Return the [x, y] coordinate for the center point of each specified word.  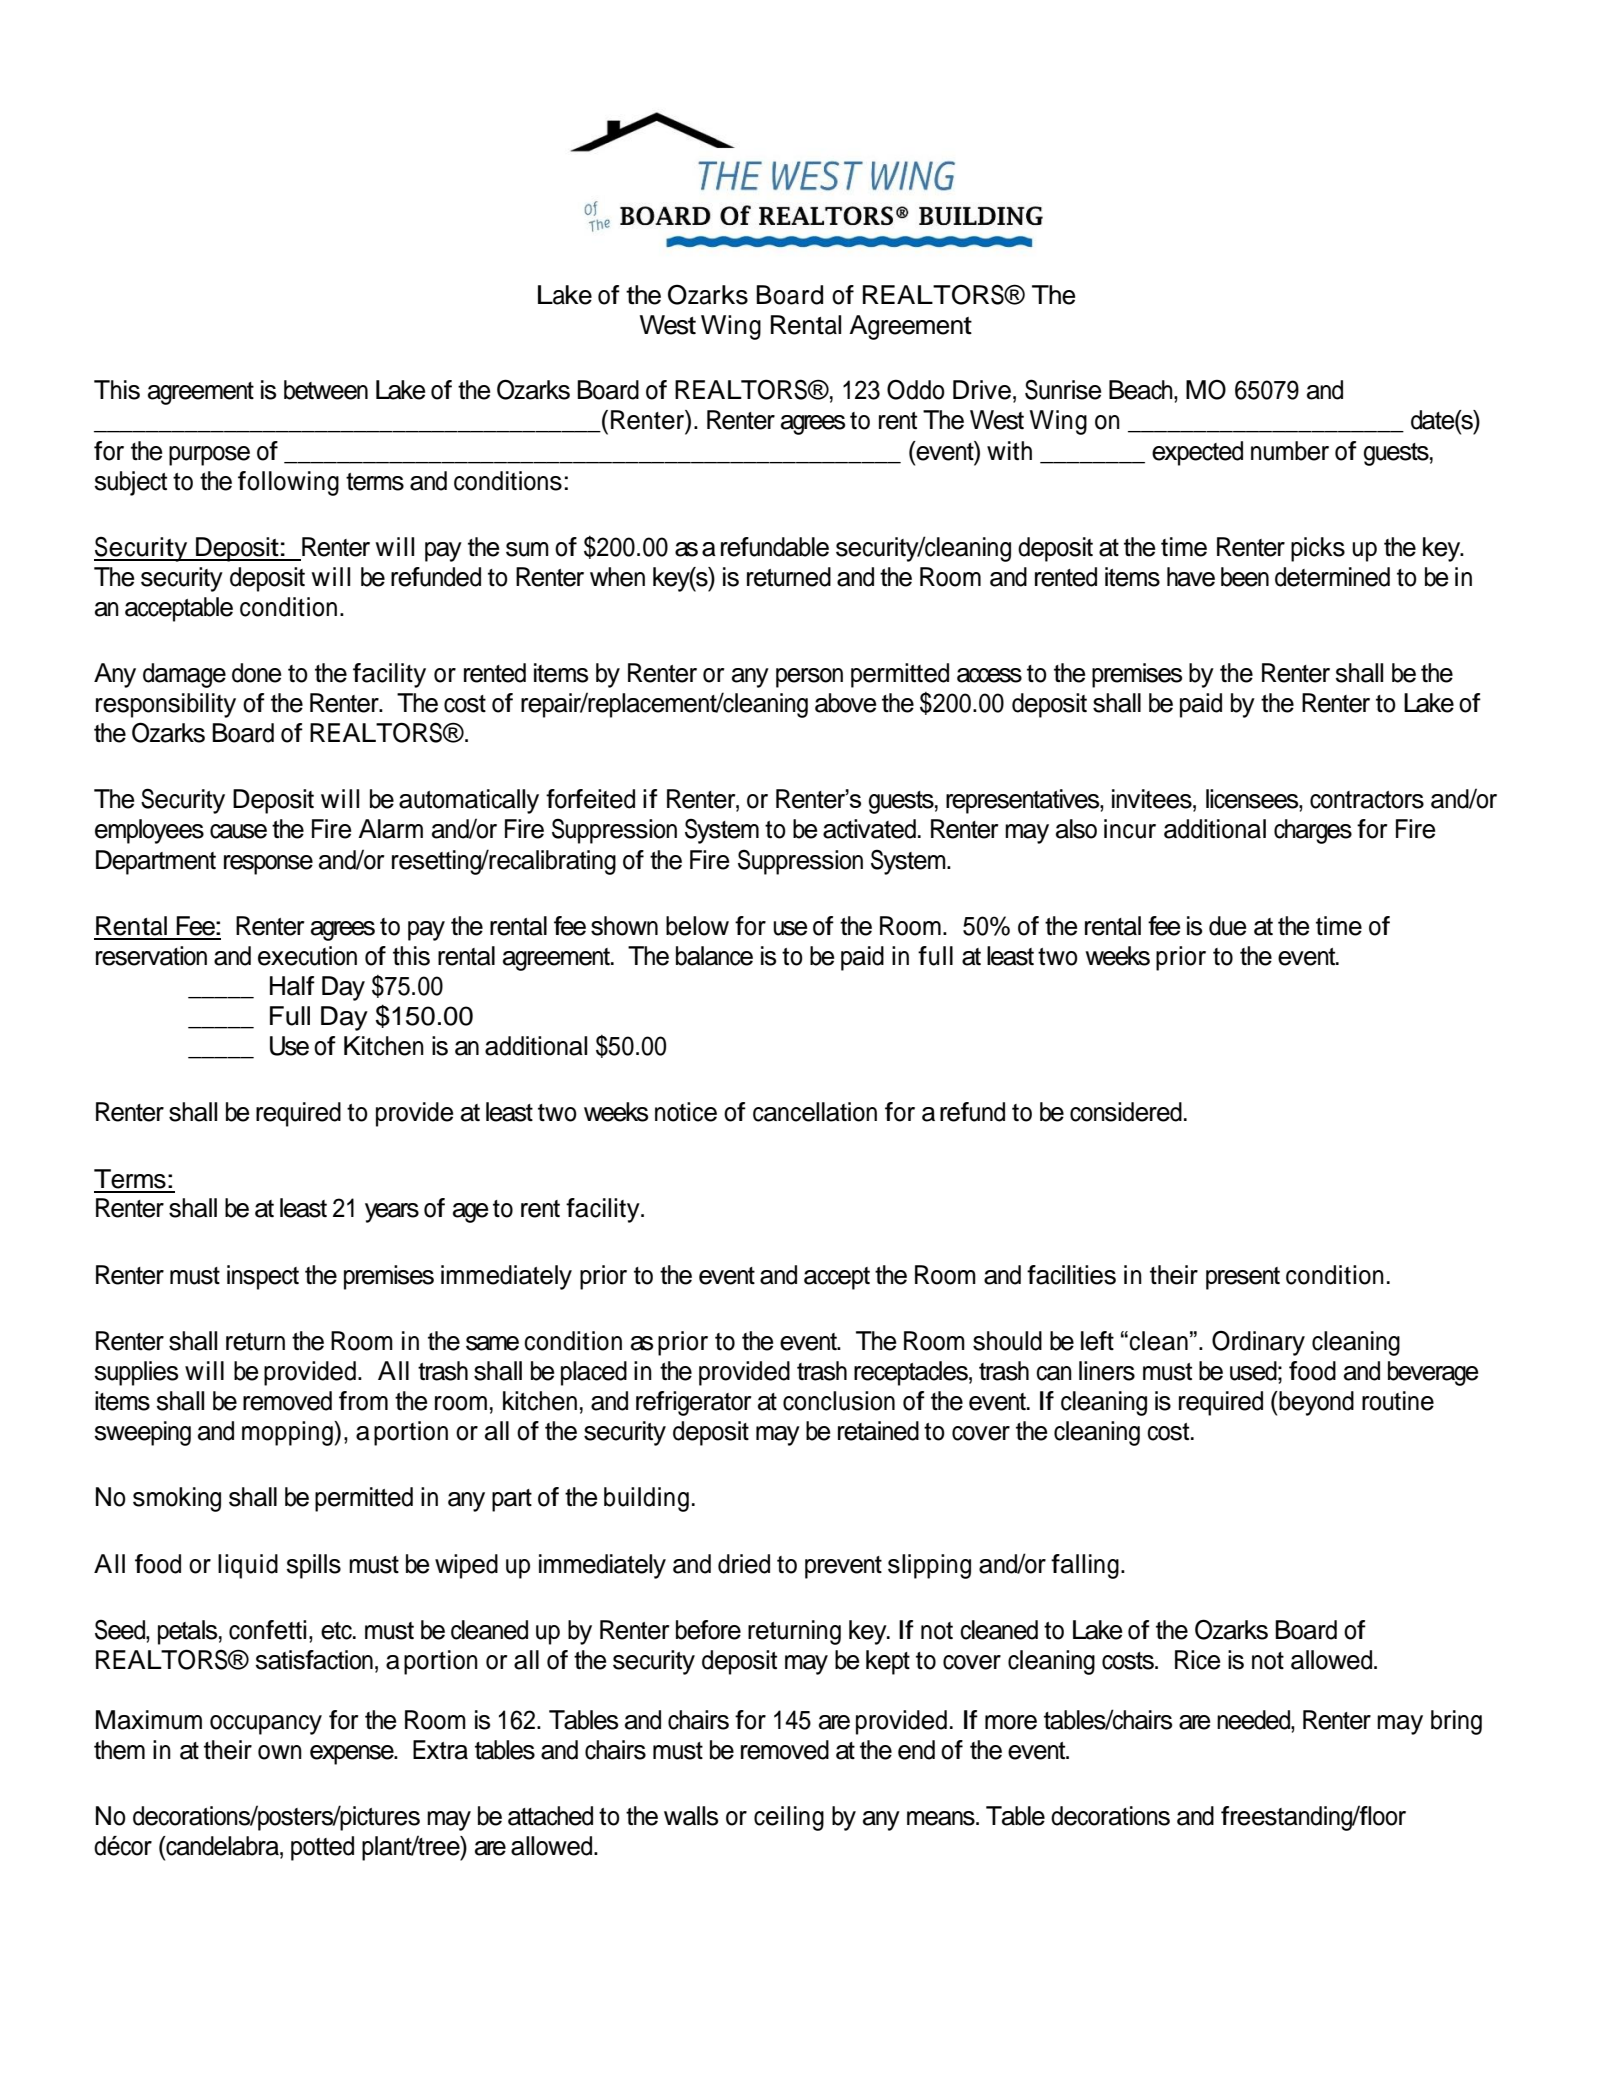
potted [322, 1848]
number [1290, 451]
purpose [209, 456]
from [363, 1401]
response [268, 865]
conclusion [839, 1401]
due [1227, 926]
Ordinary [1258, 1343]
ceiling [789, 1818]
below [697, 926]
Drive [982, 390]
